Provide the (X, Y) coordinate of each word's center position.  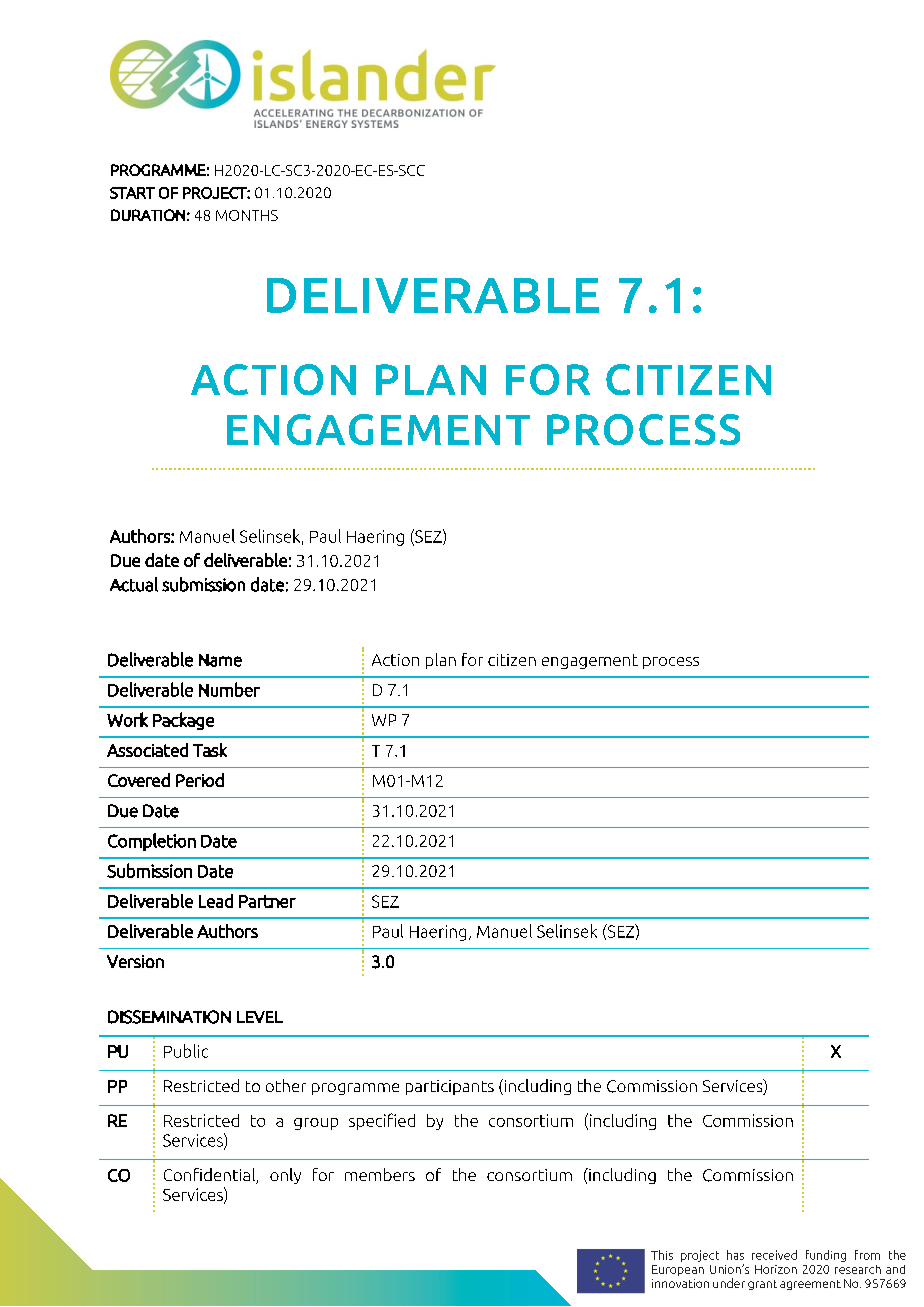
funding (826, 1256)
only (285, 1176)
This (662, 1255)
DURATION (148, 215)
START (132, 193)
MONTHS (247, 215)
